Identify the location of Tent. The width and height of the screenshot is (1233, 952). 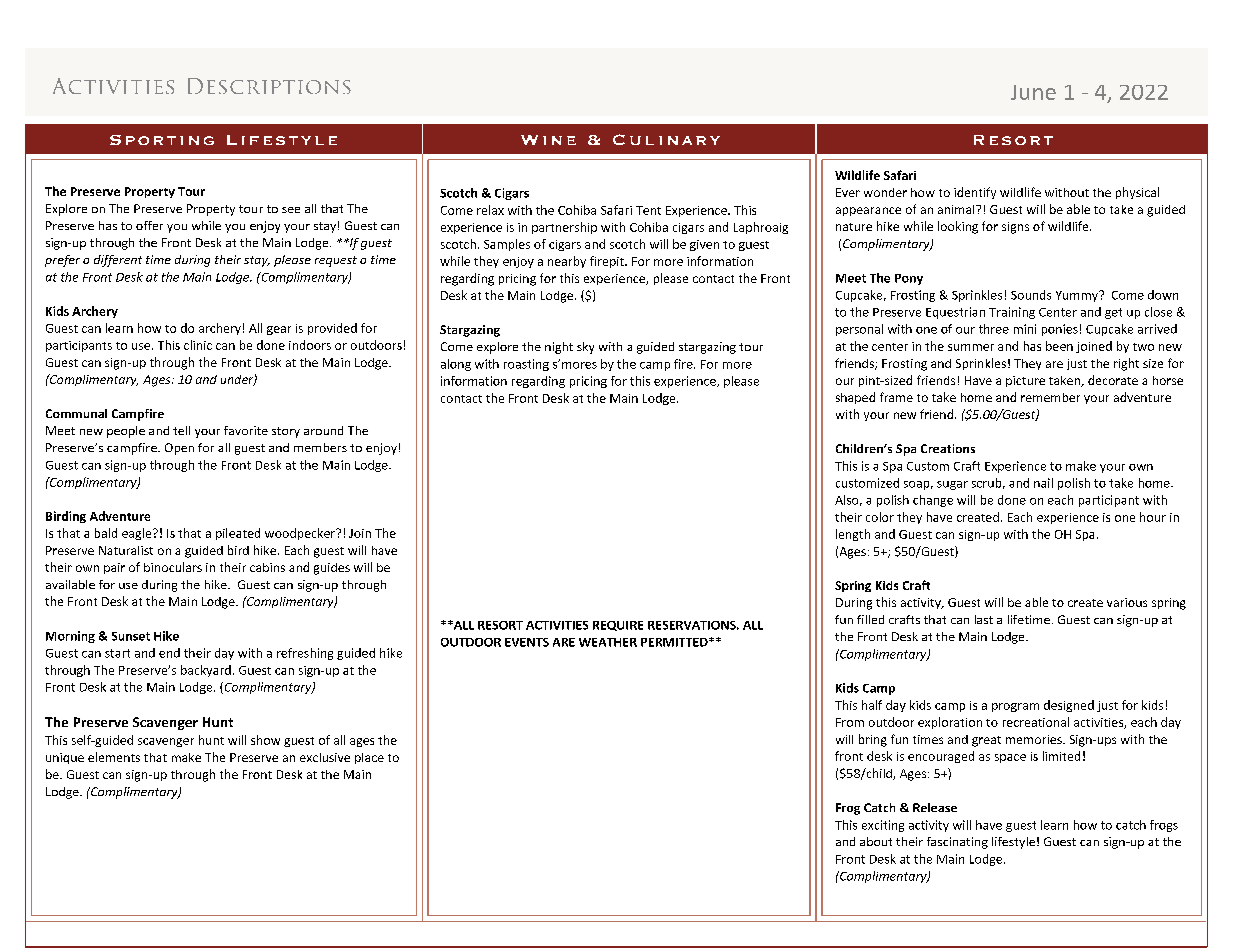
(648, 210).
